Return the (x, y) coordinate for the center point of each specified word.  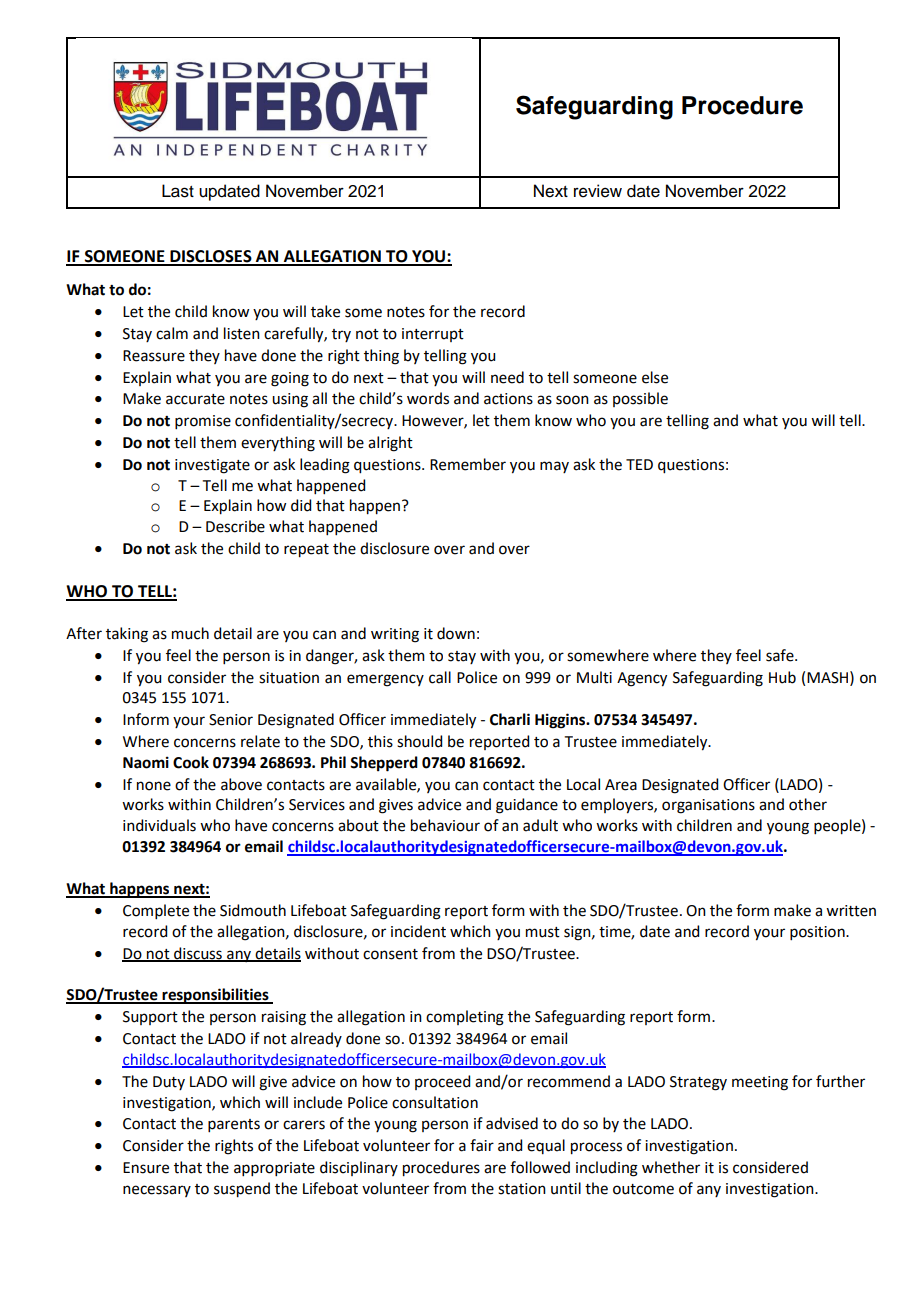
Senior (231, 720)
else (655, 377)
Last (178, 191)
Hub (782, 677)
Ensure (146, 1168)
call (440, 677)
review (598, 191)
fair (482, 1145)
